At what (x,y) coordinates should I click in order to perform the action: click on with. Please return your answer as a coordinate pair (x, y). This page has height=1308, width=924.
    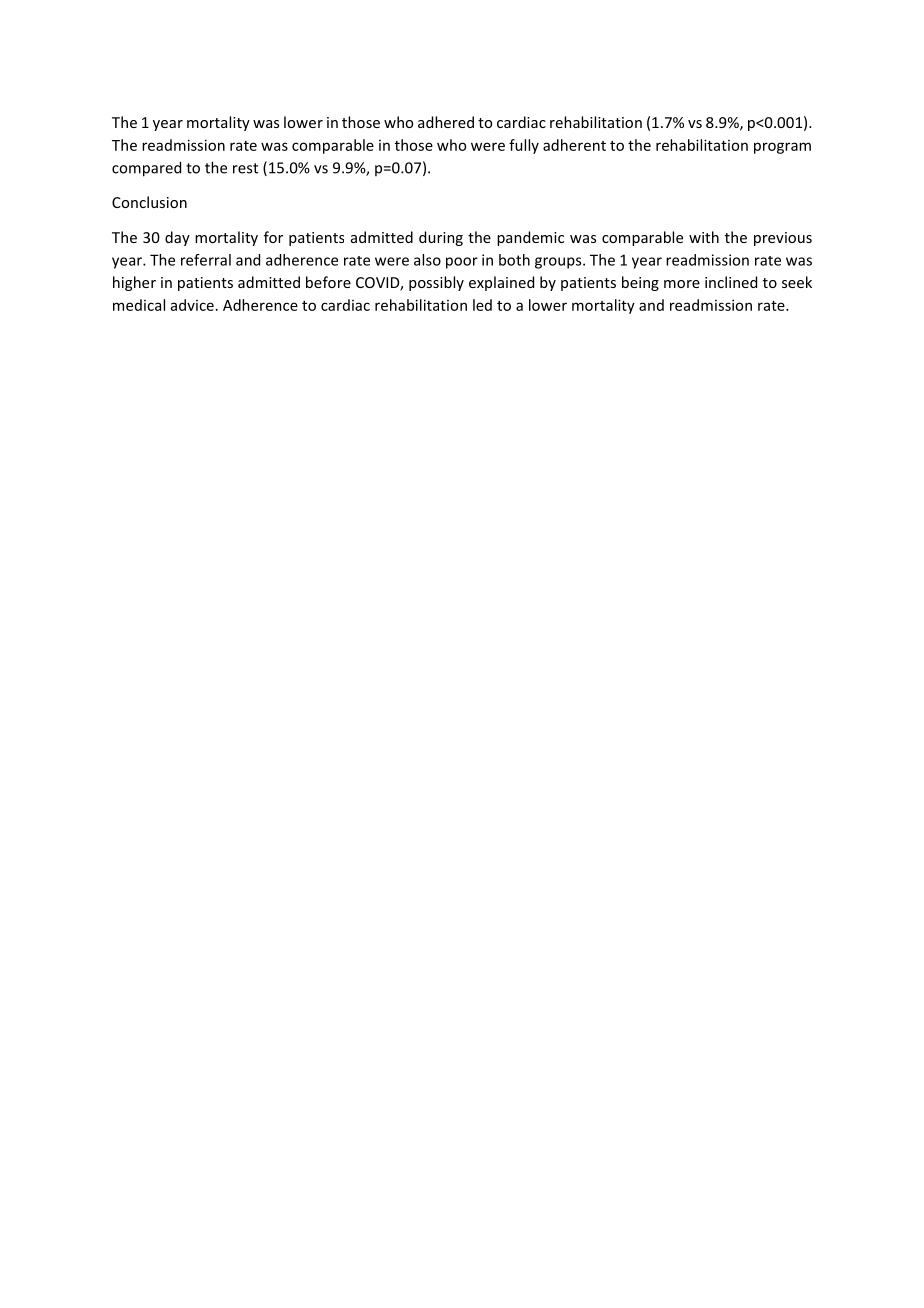
    Looking at the image, I should click on (704, 237).
